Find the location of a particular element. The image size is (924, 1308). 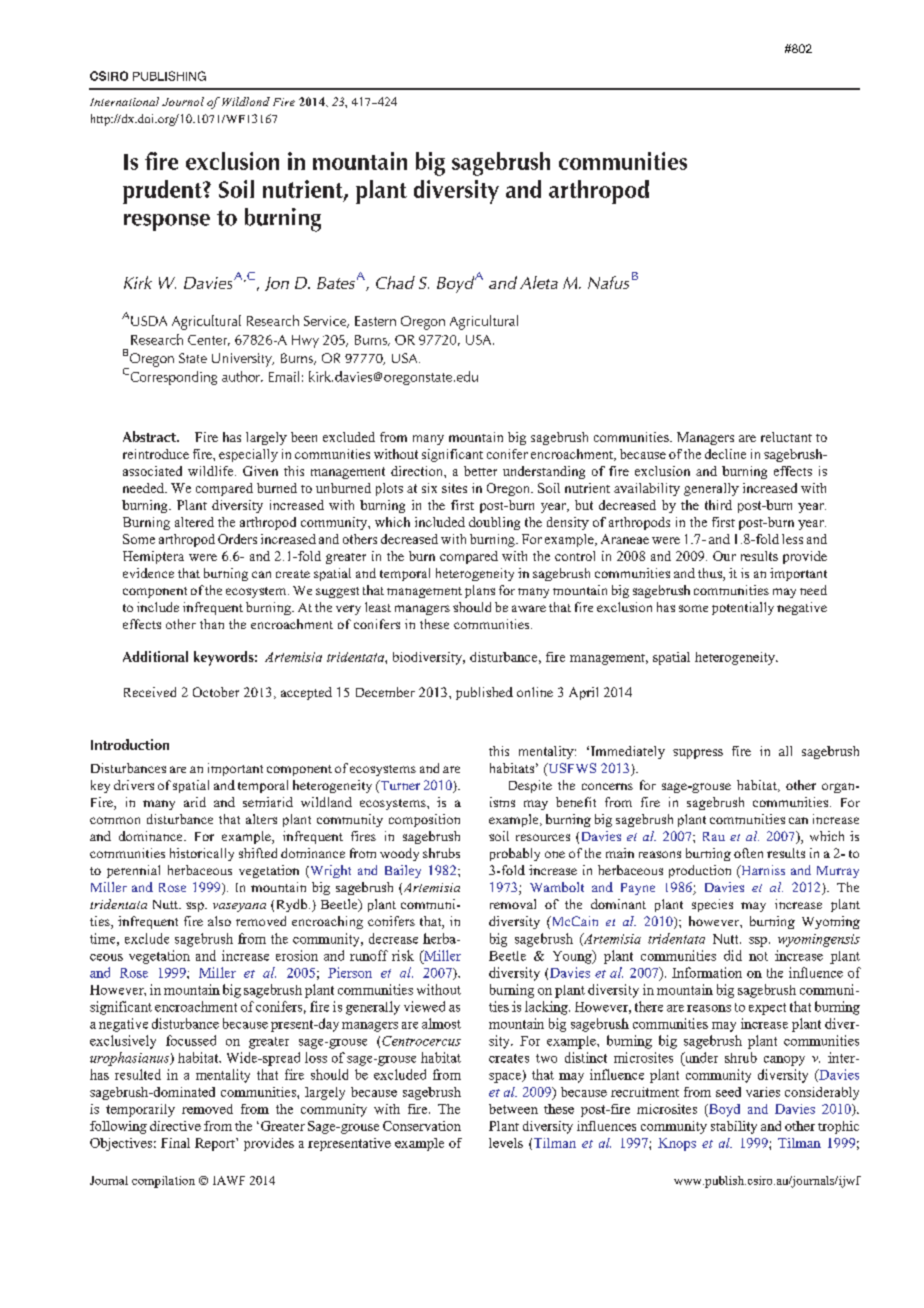

October is located at coordinates (216, 692).
